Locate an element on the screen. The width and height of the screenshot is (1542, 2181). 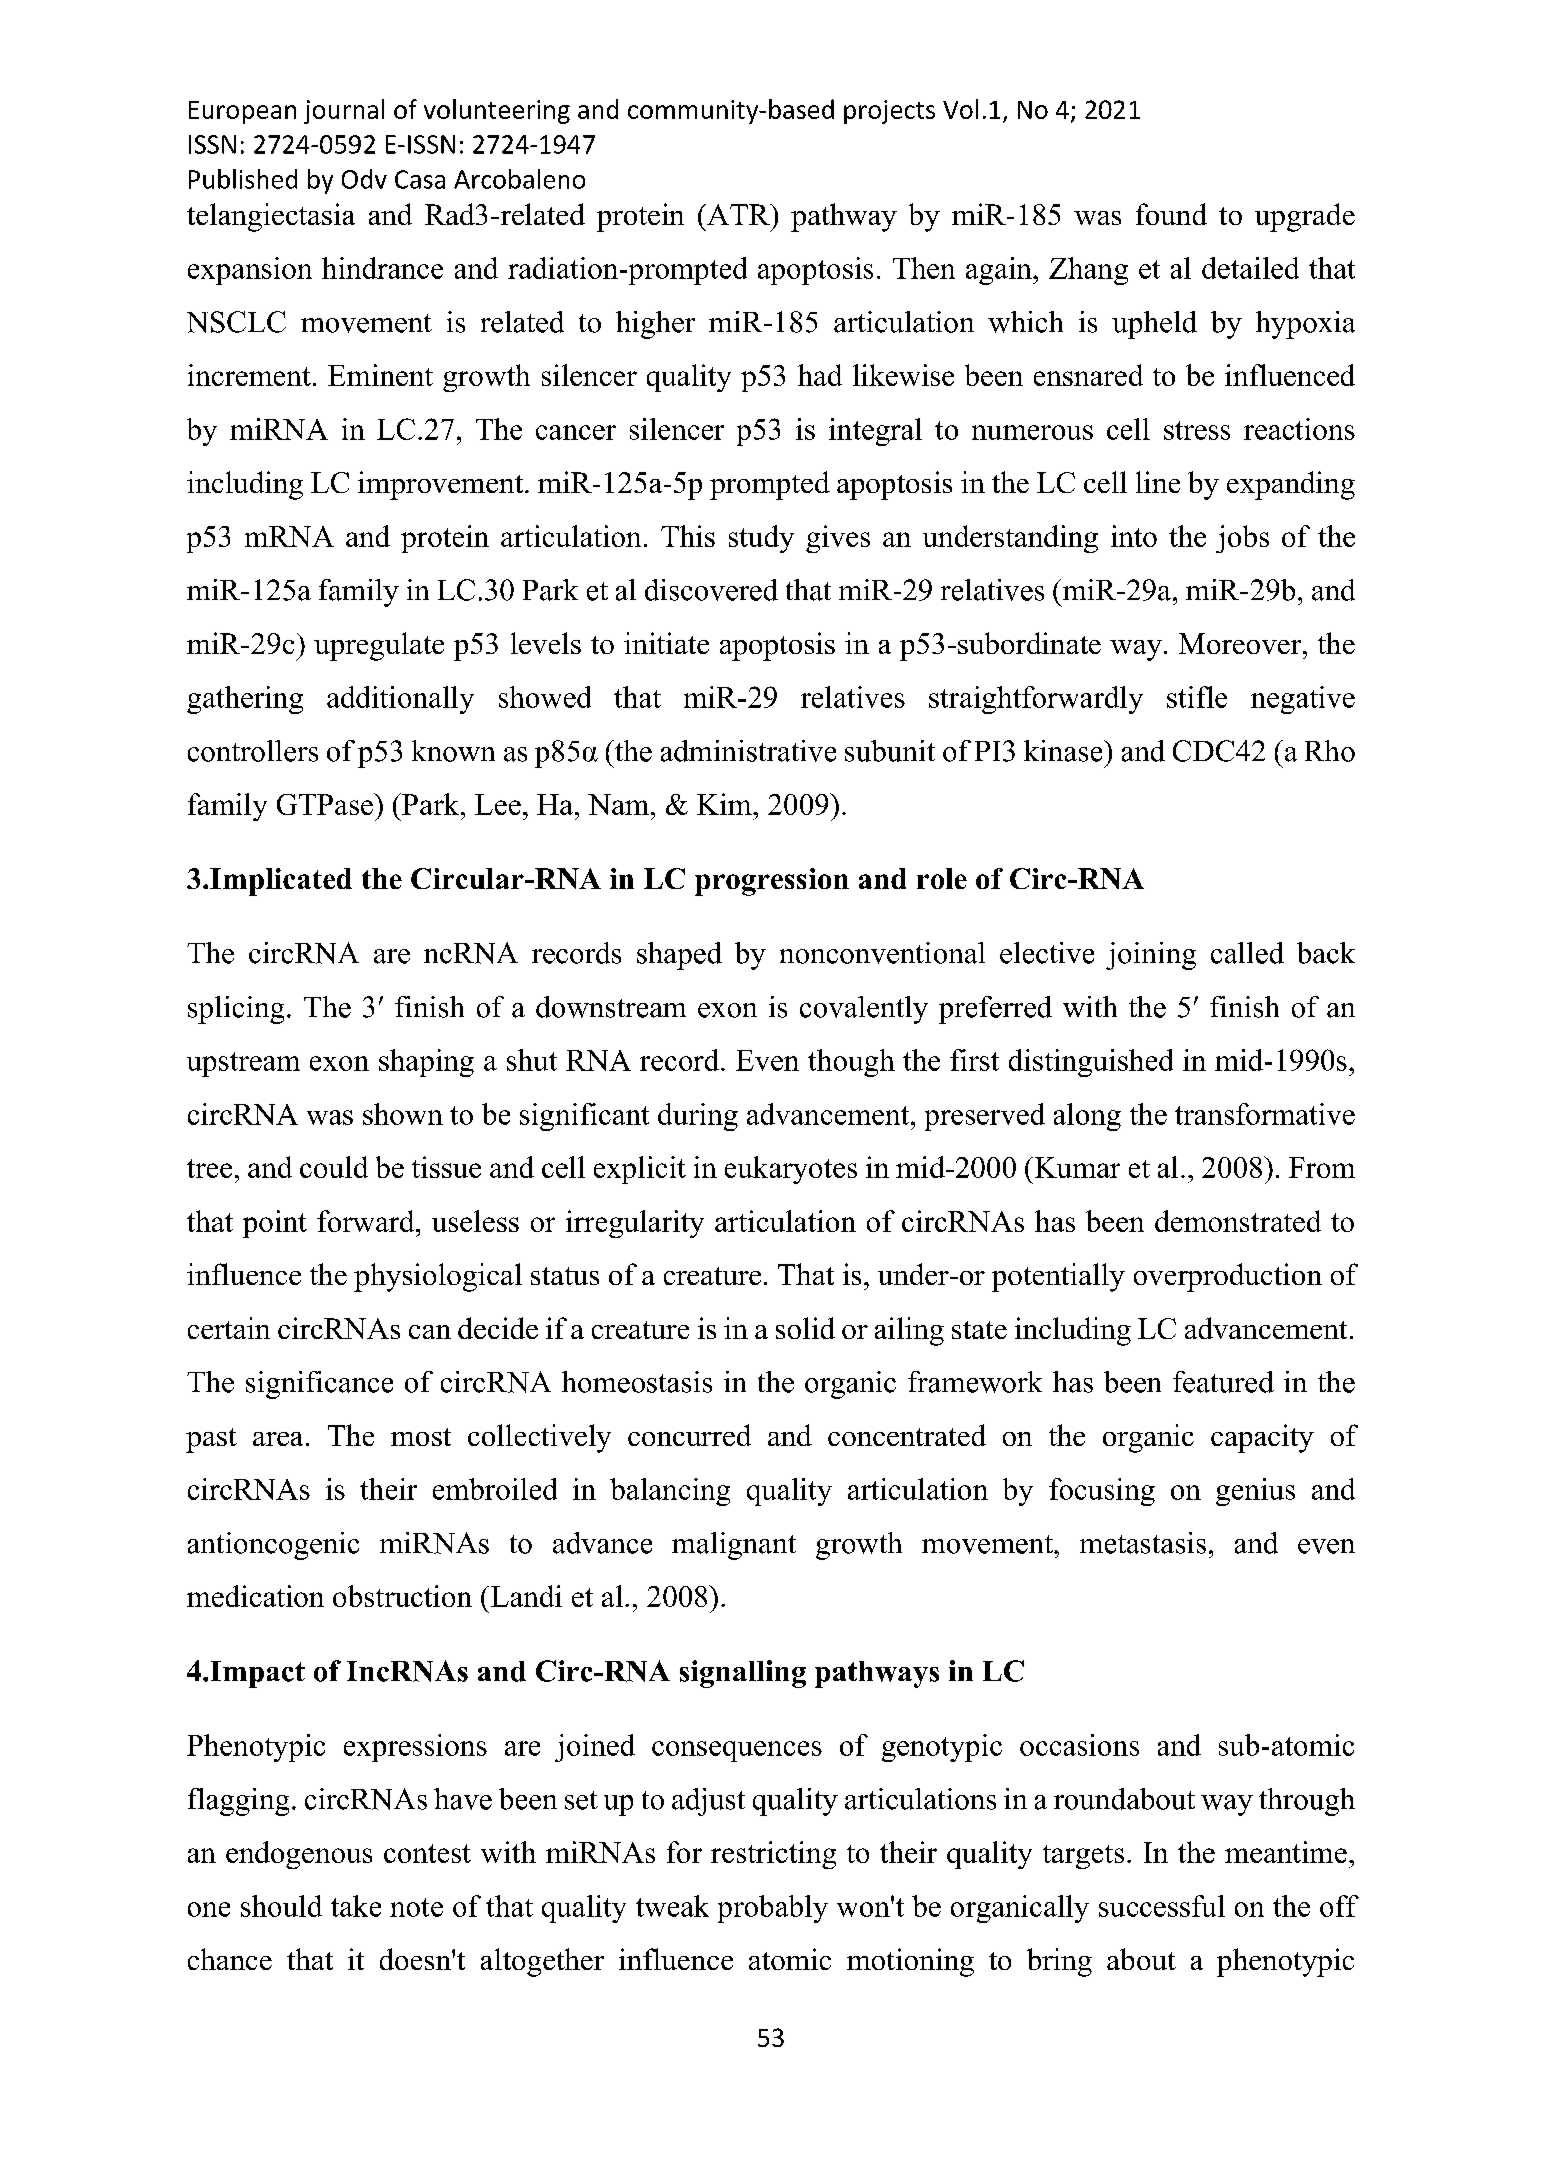
though is located at coordinates (851, 1063).
